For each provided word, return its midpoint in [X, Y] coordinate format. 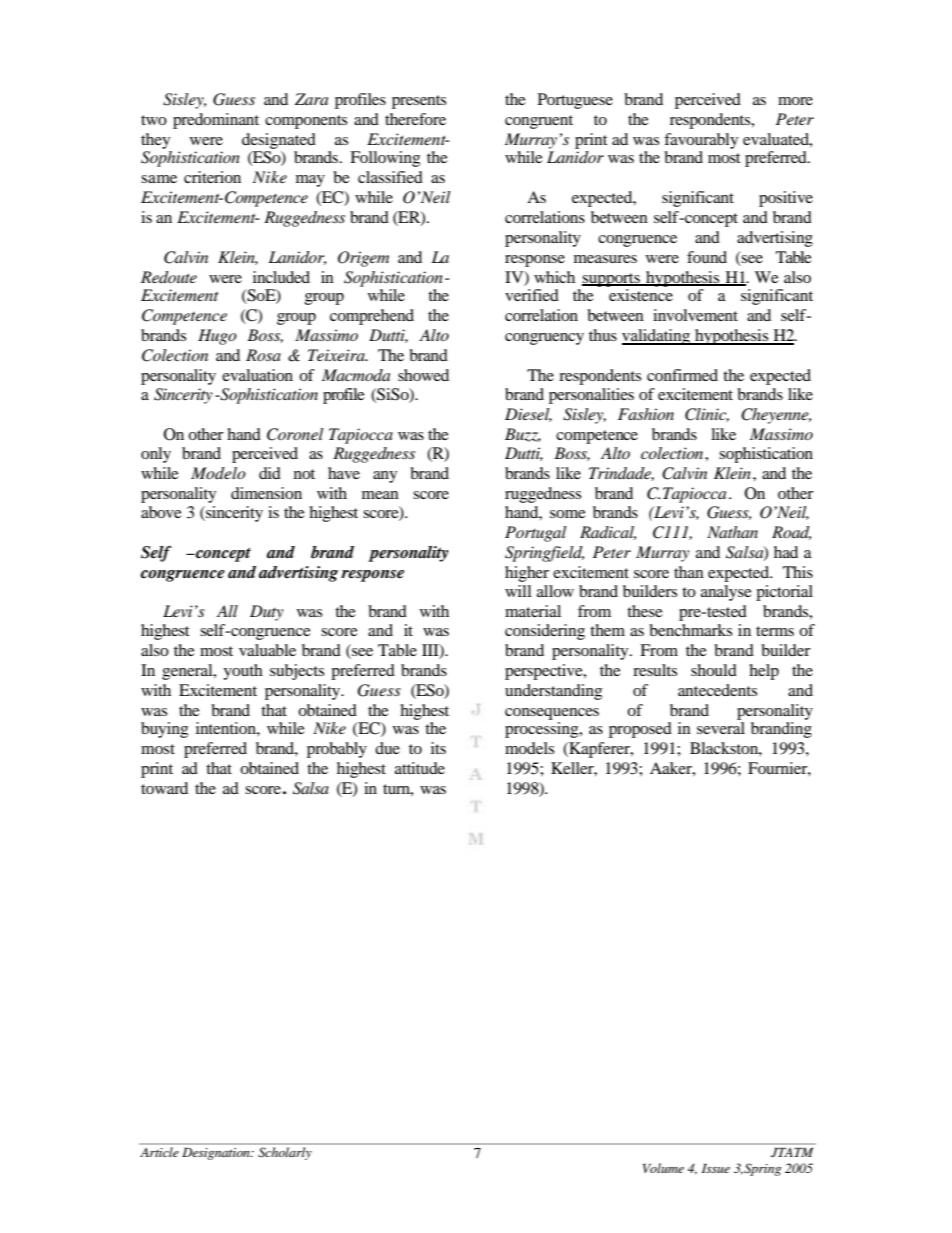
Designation [217, 1154]
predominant [216, 121]
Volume [663, 1168]
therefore [415, 119]
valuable [267, 650]
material [533, 611]
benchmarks [690, 630]
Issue [716, 1168]
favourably [701, 141]
